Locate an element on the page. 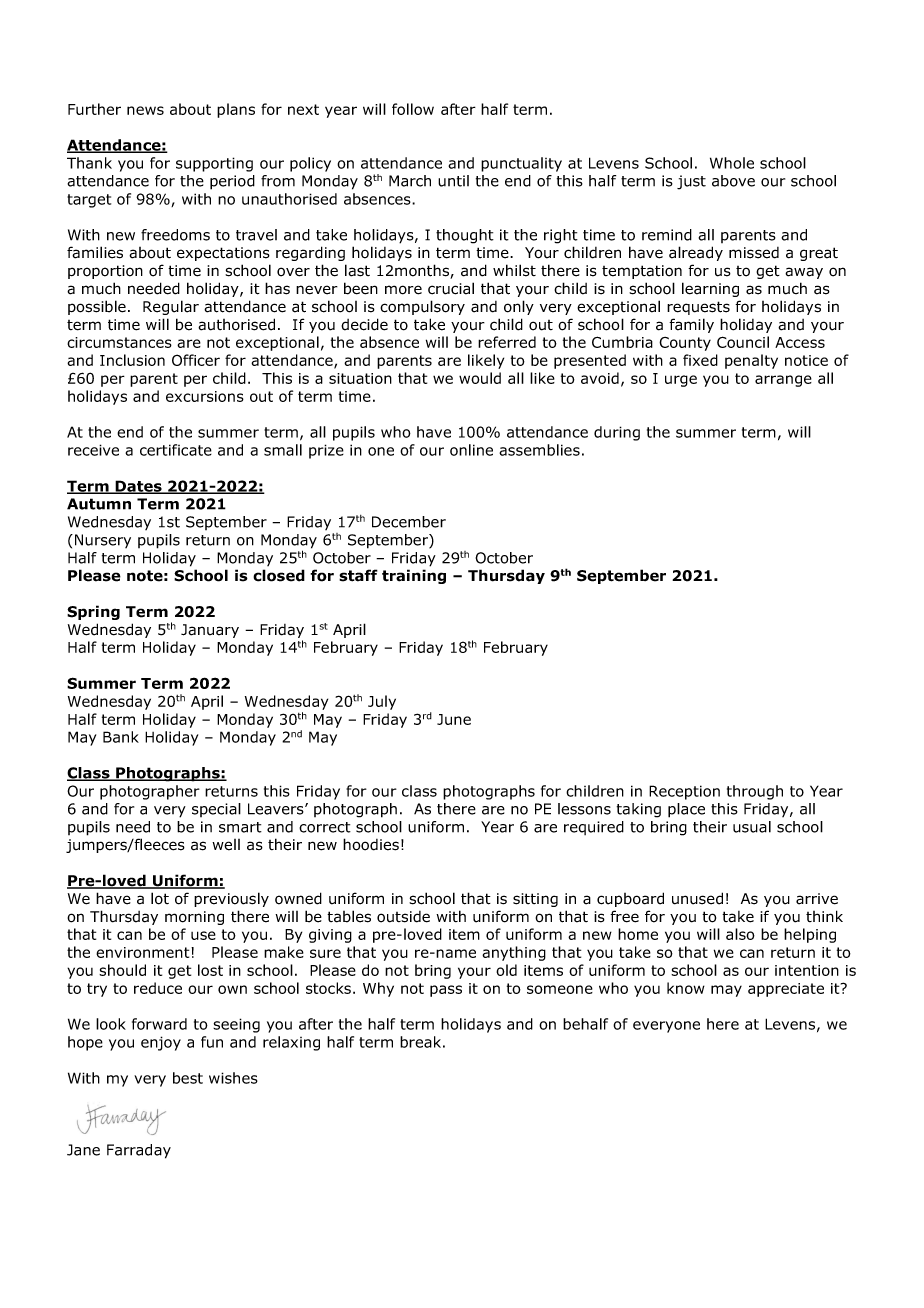 This page has height=1308, width=924. Whole is located at coordinates (732, 163).
